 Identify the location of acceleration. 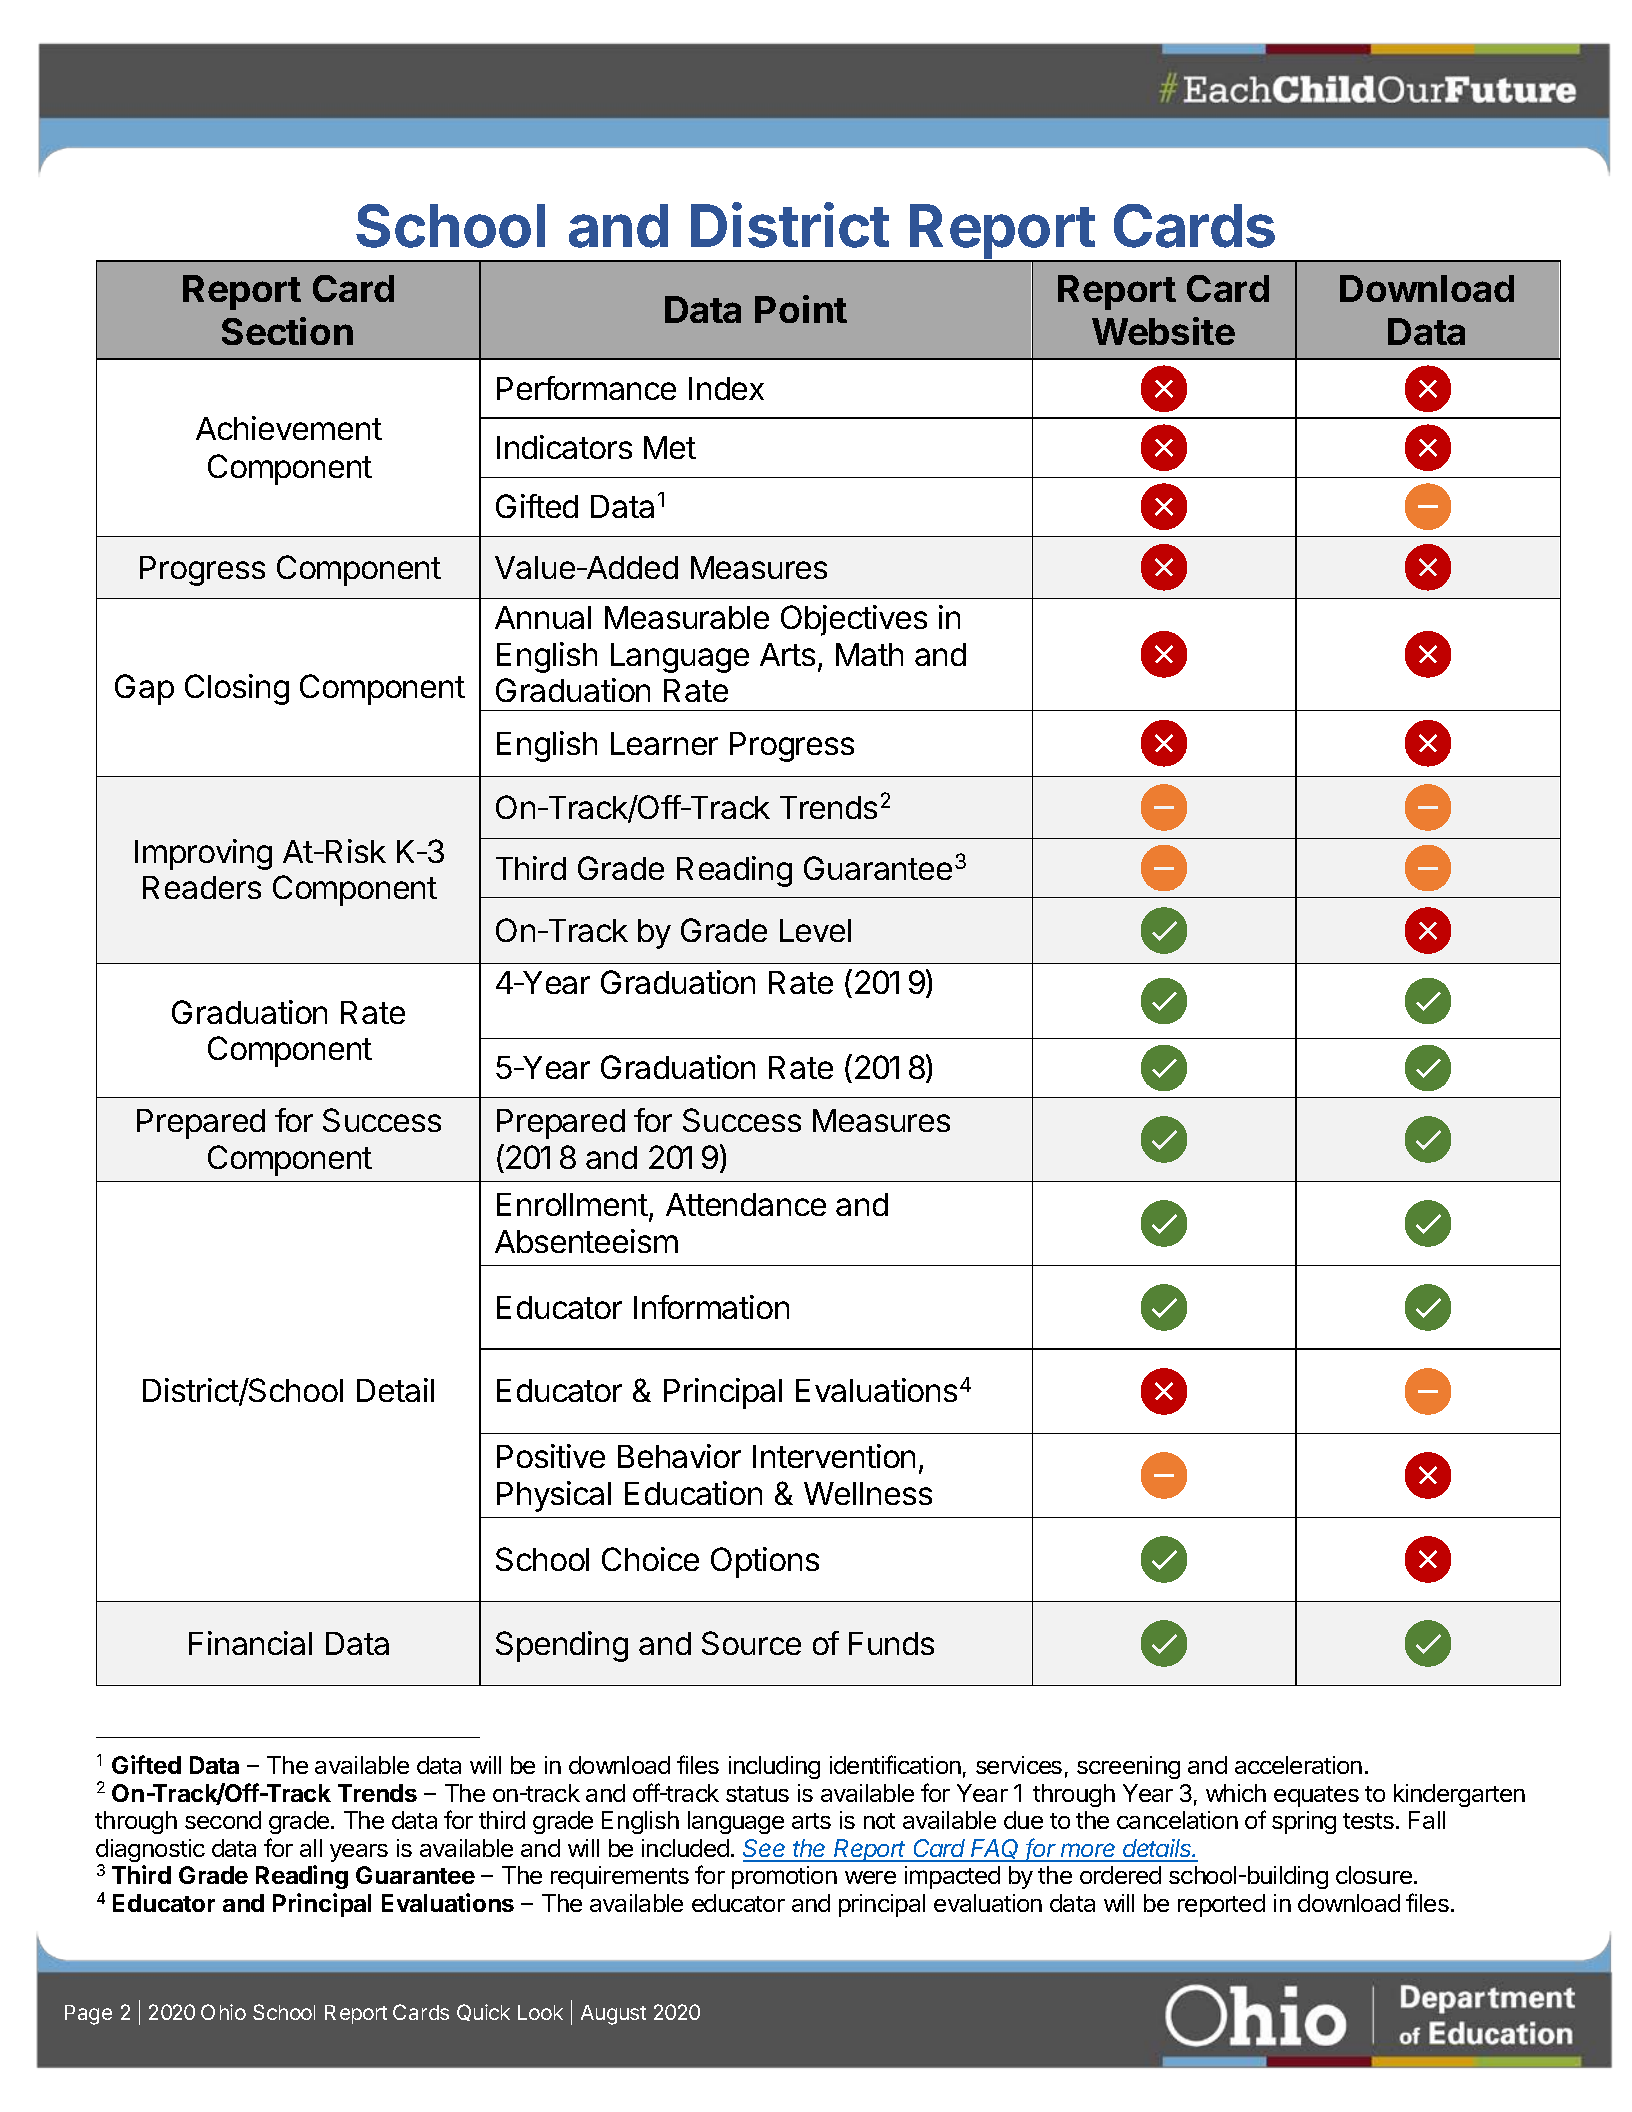
(1298, 1765).
